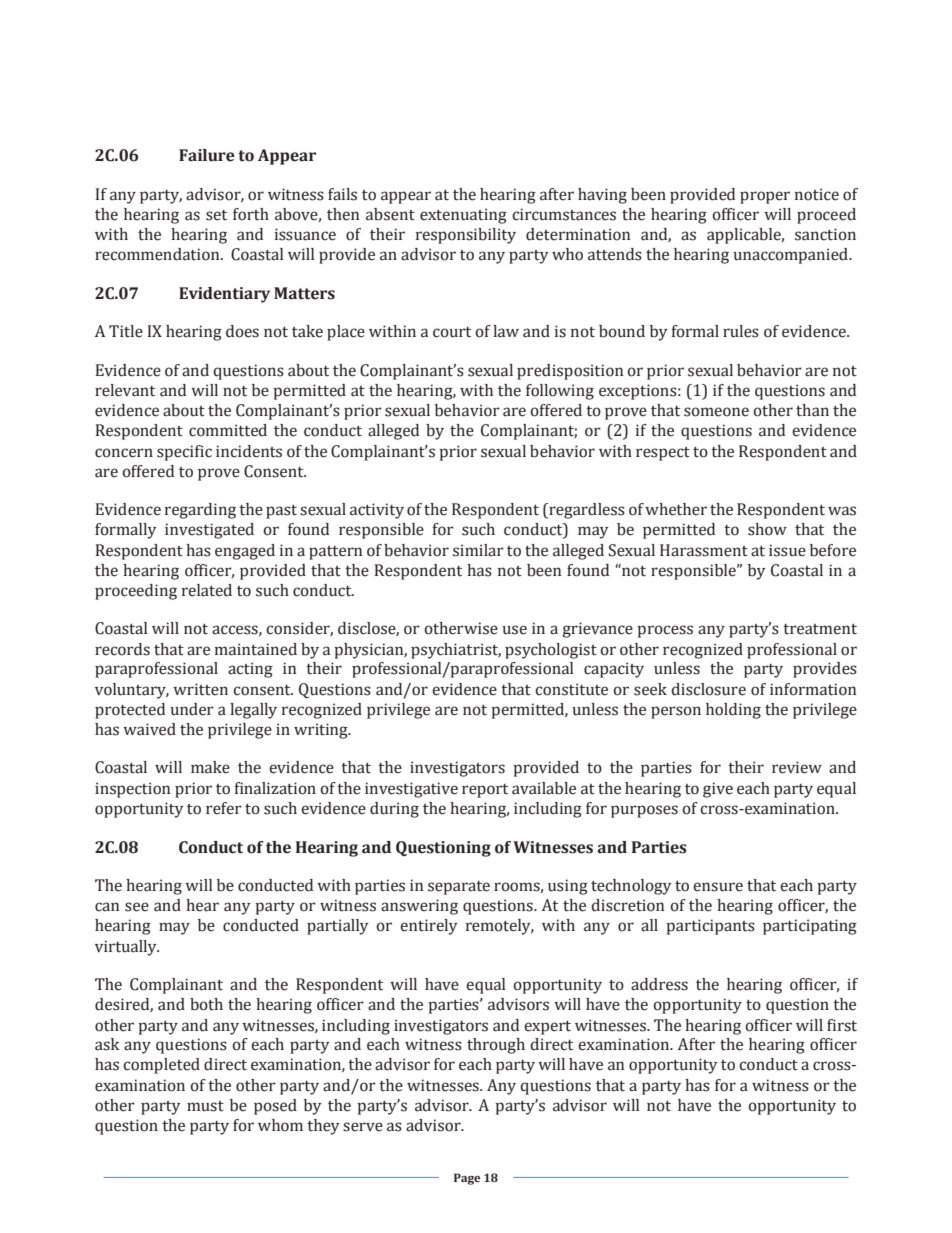 The width and height of the screenshot is (952, 1233). I want to click on extenuating, so click(463, 216).
